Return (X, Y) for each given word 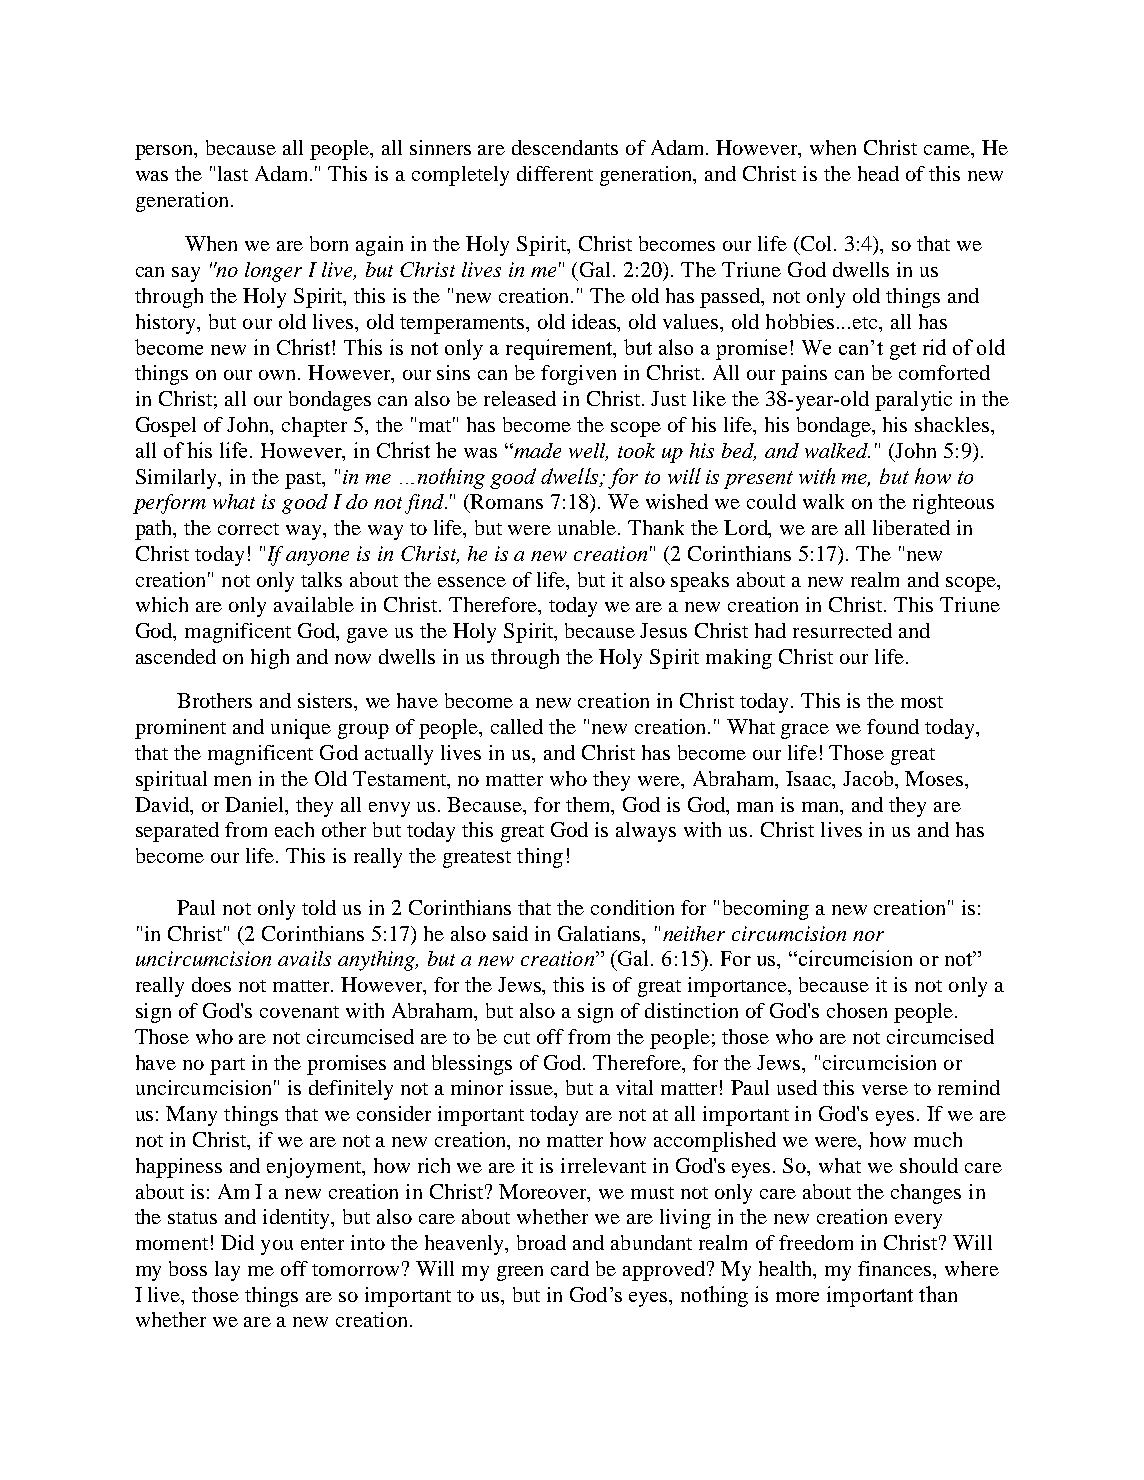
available (314, 604)
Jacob (870, 780)
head (878, 173)
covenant (299, 1012)
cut (517, 1038)
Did (237, 1242)
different (555, 173)
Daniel (256, 804)
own (279, 375)
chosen (857, 1010)
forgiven (578, 375)
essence (472, 582)
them (589, 804)
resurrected (842, 630)
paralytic (913, 401)
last (233, 173)
